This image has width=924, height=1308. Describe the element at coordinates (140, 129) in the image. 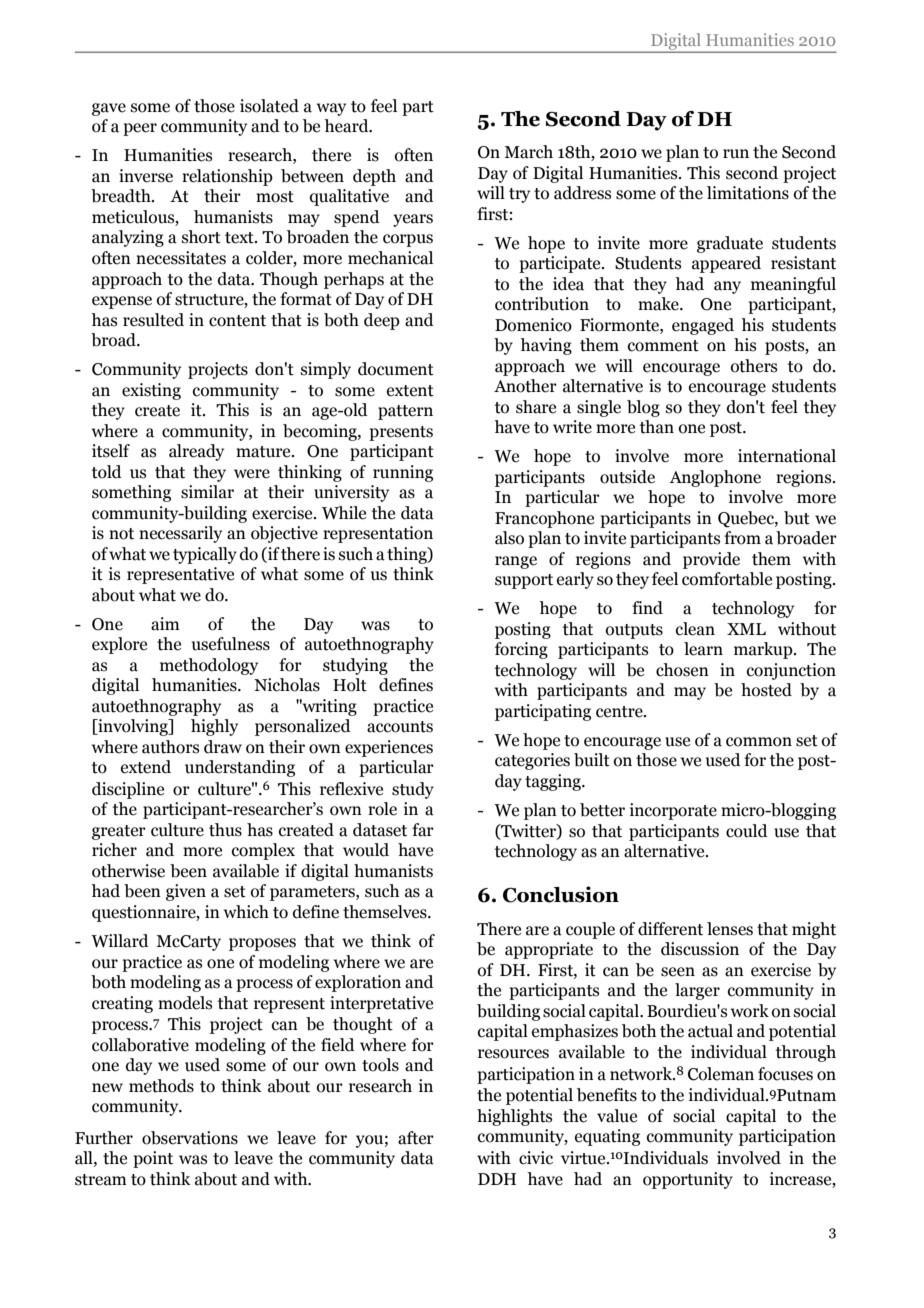

I see `peer` at that location.
